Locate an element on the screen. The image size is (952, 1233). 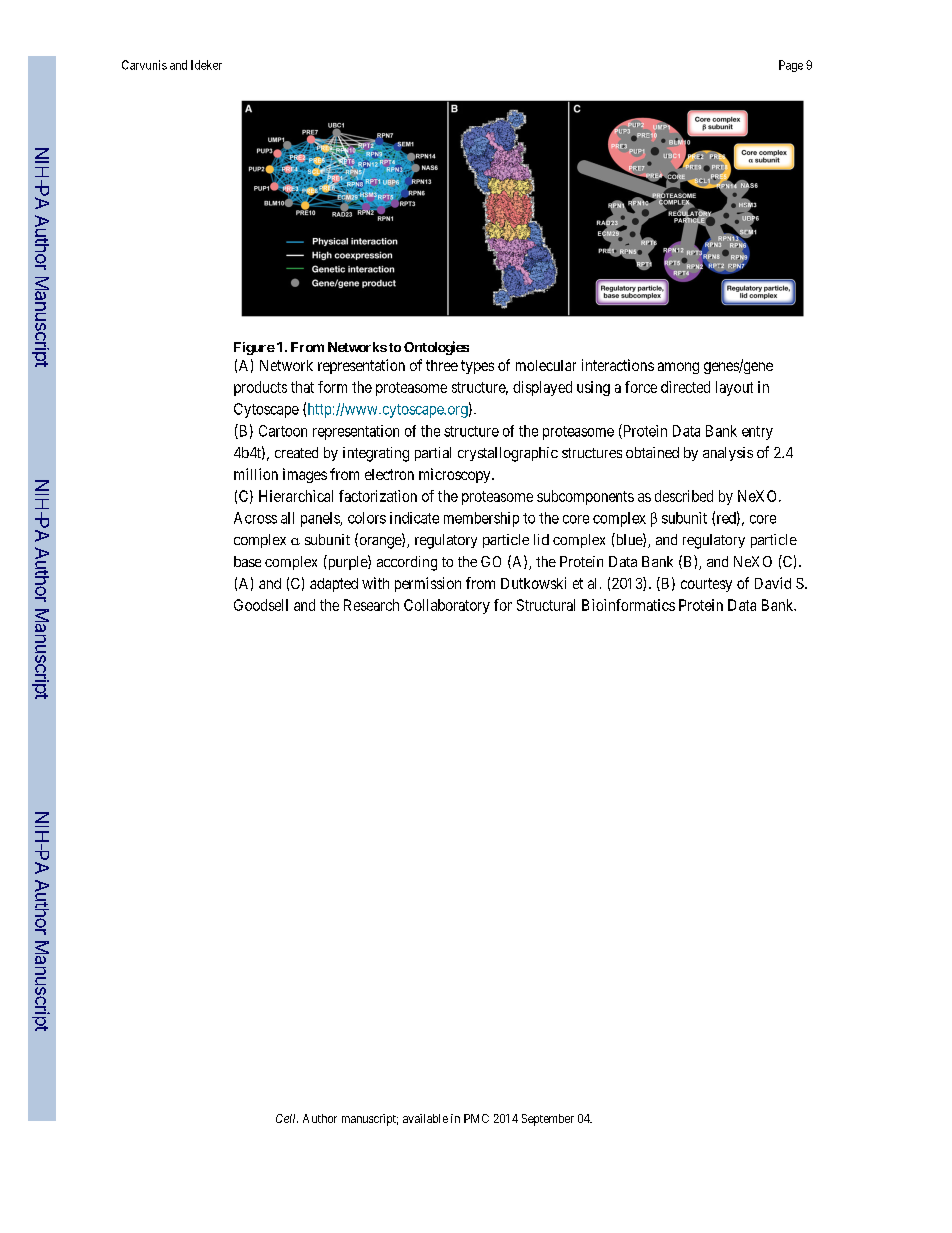
molecular is located at coordinates (546, 365).
